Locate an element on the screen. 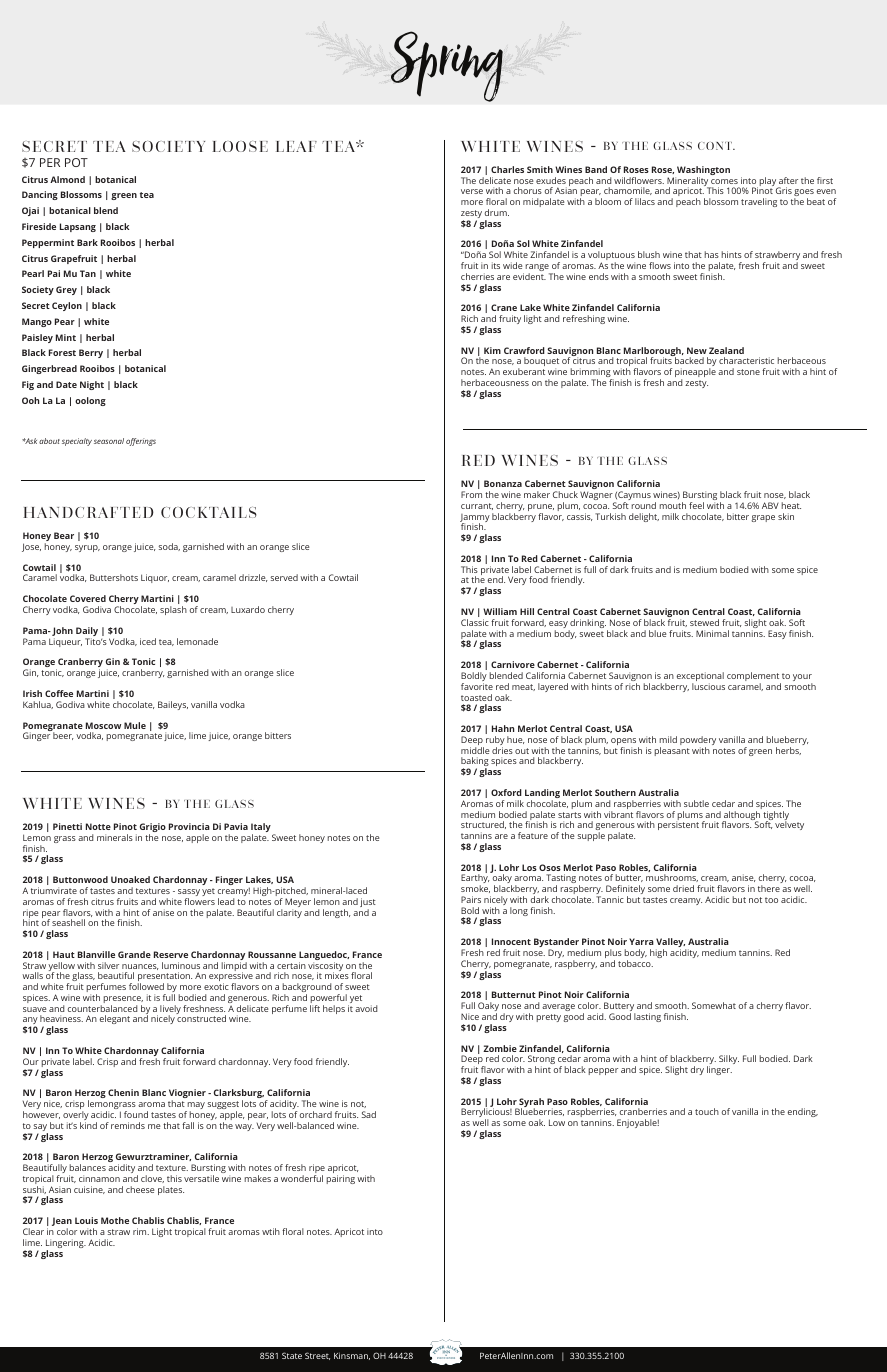 This screenshot has width=887, height=1372. avoid is located at coordinates (366, 1008).
